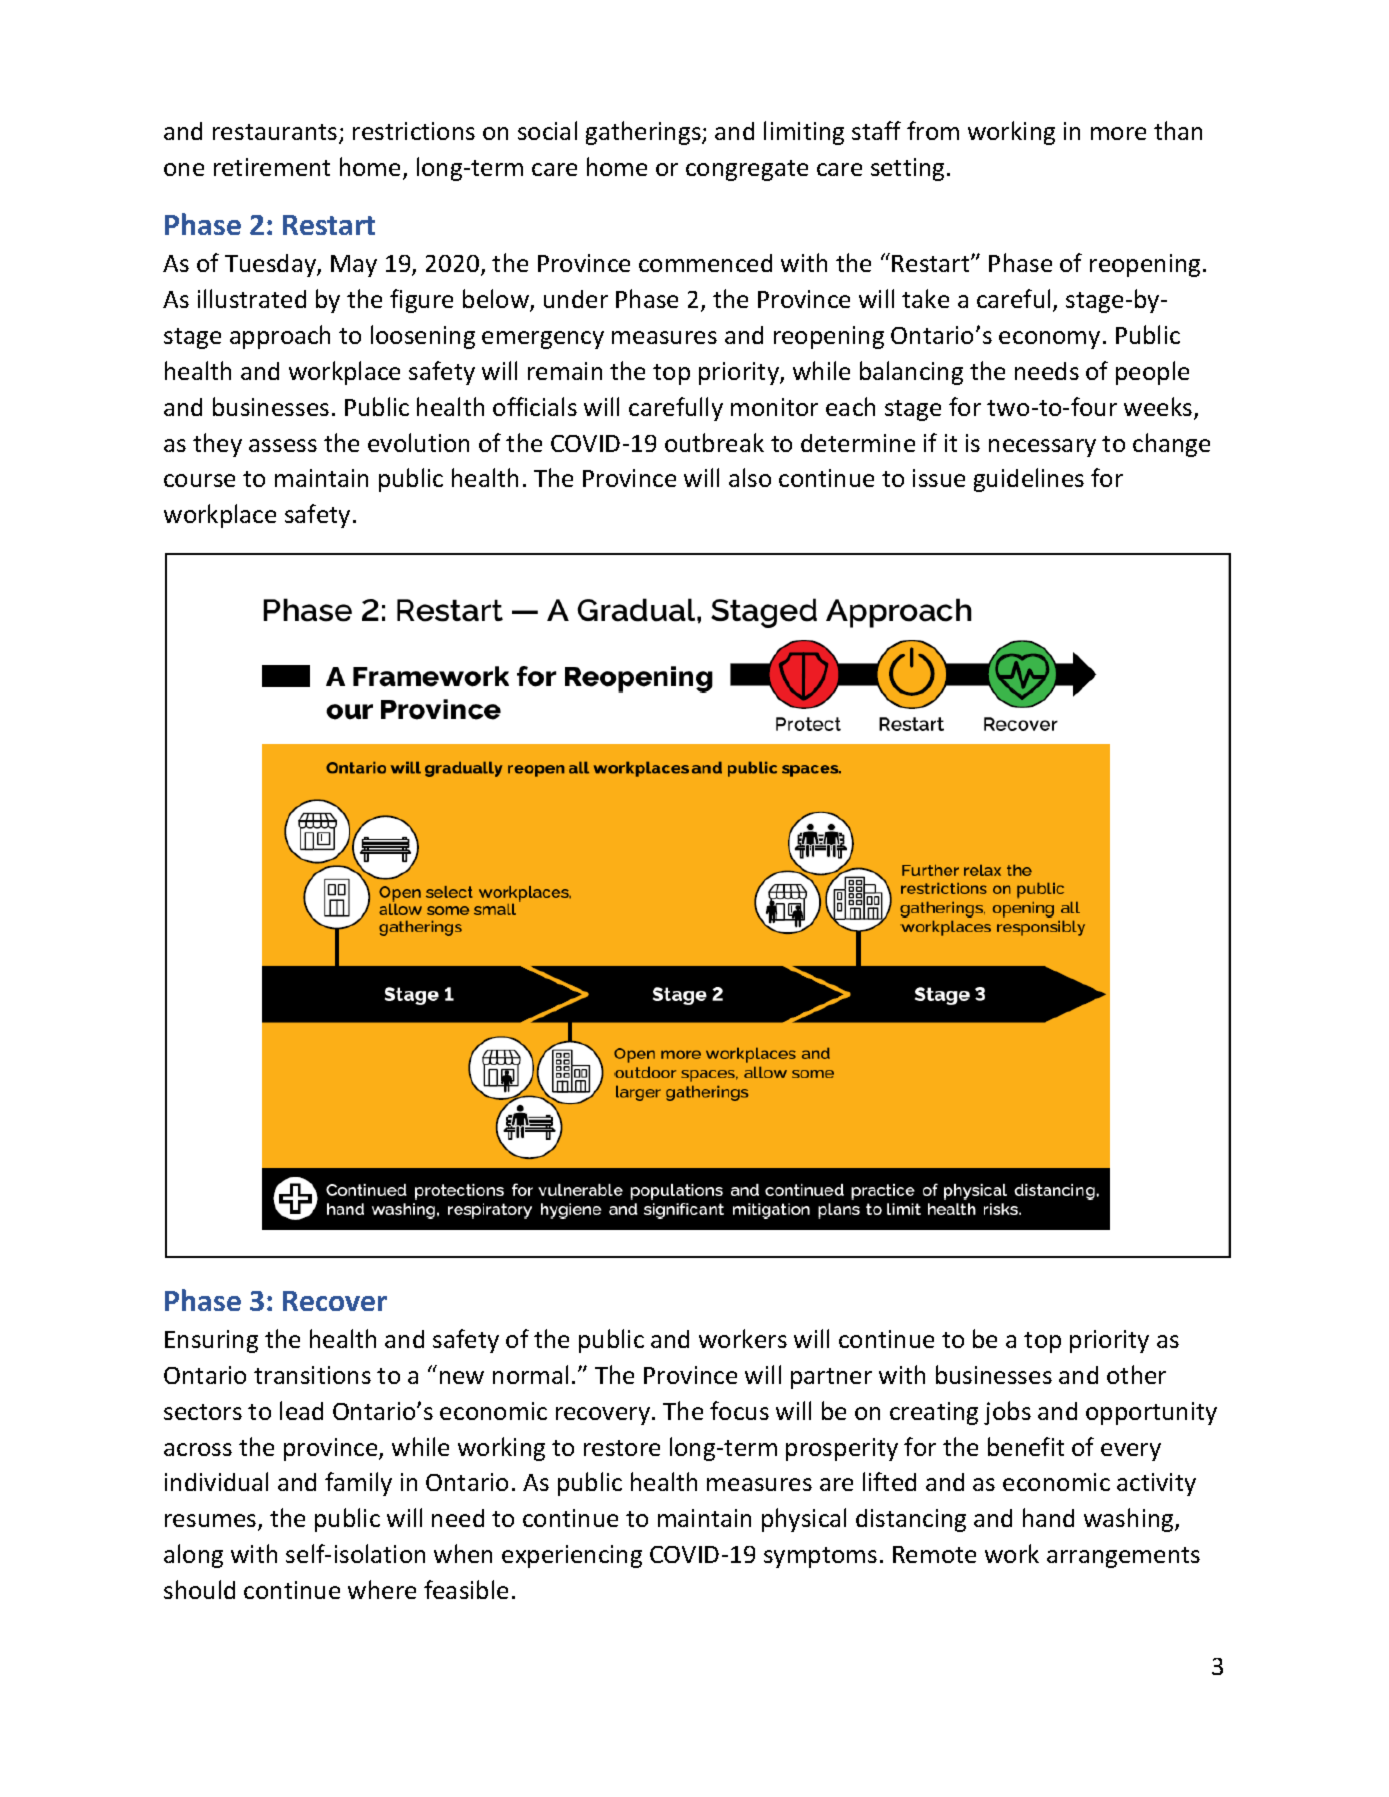 Image resolution: width=1389 pixels, height=1797 pixels. Describe the element at coordinates (747, 170) in the document. I see `congregate` at that location.
